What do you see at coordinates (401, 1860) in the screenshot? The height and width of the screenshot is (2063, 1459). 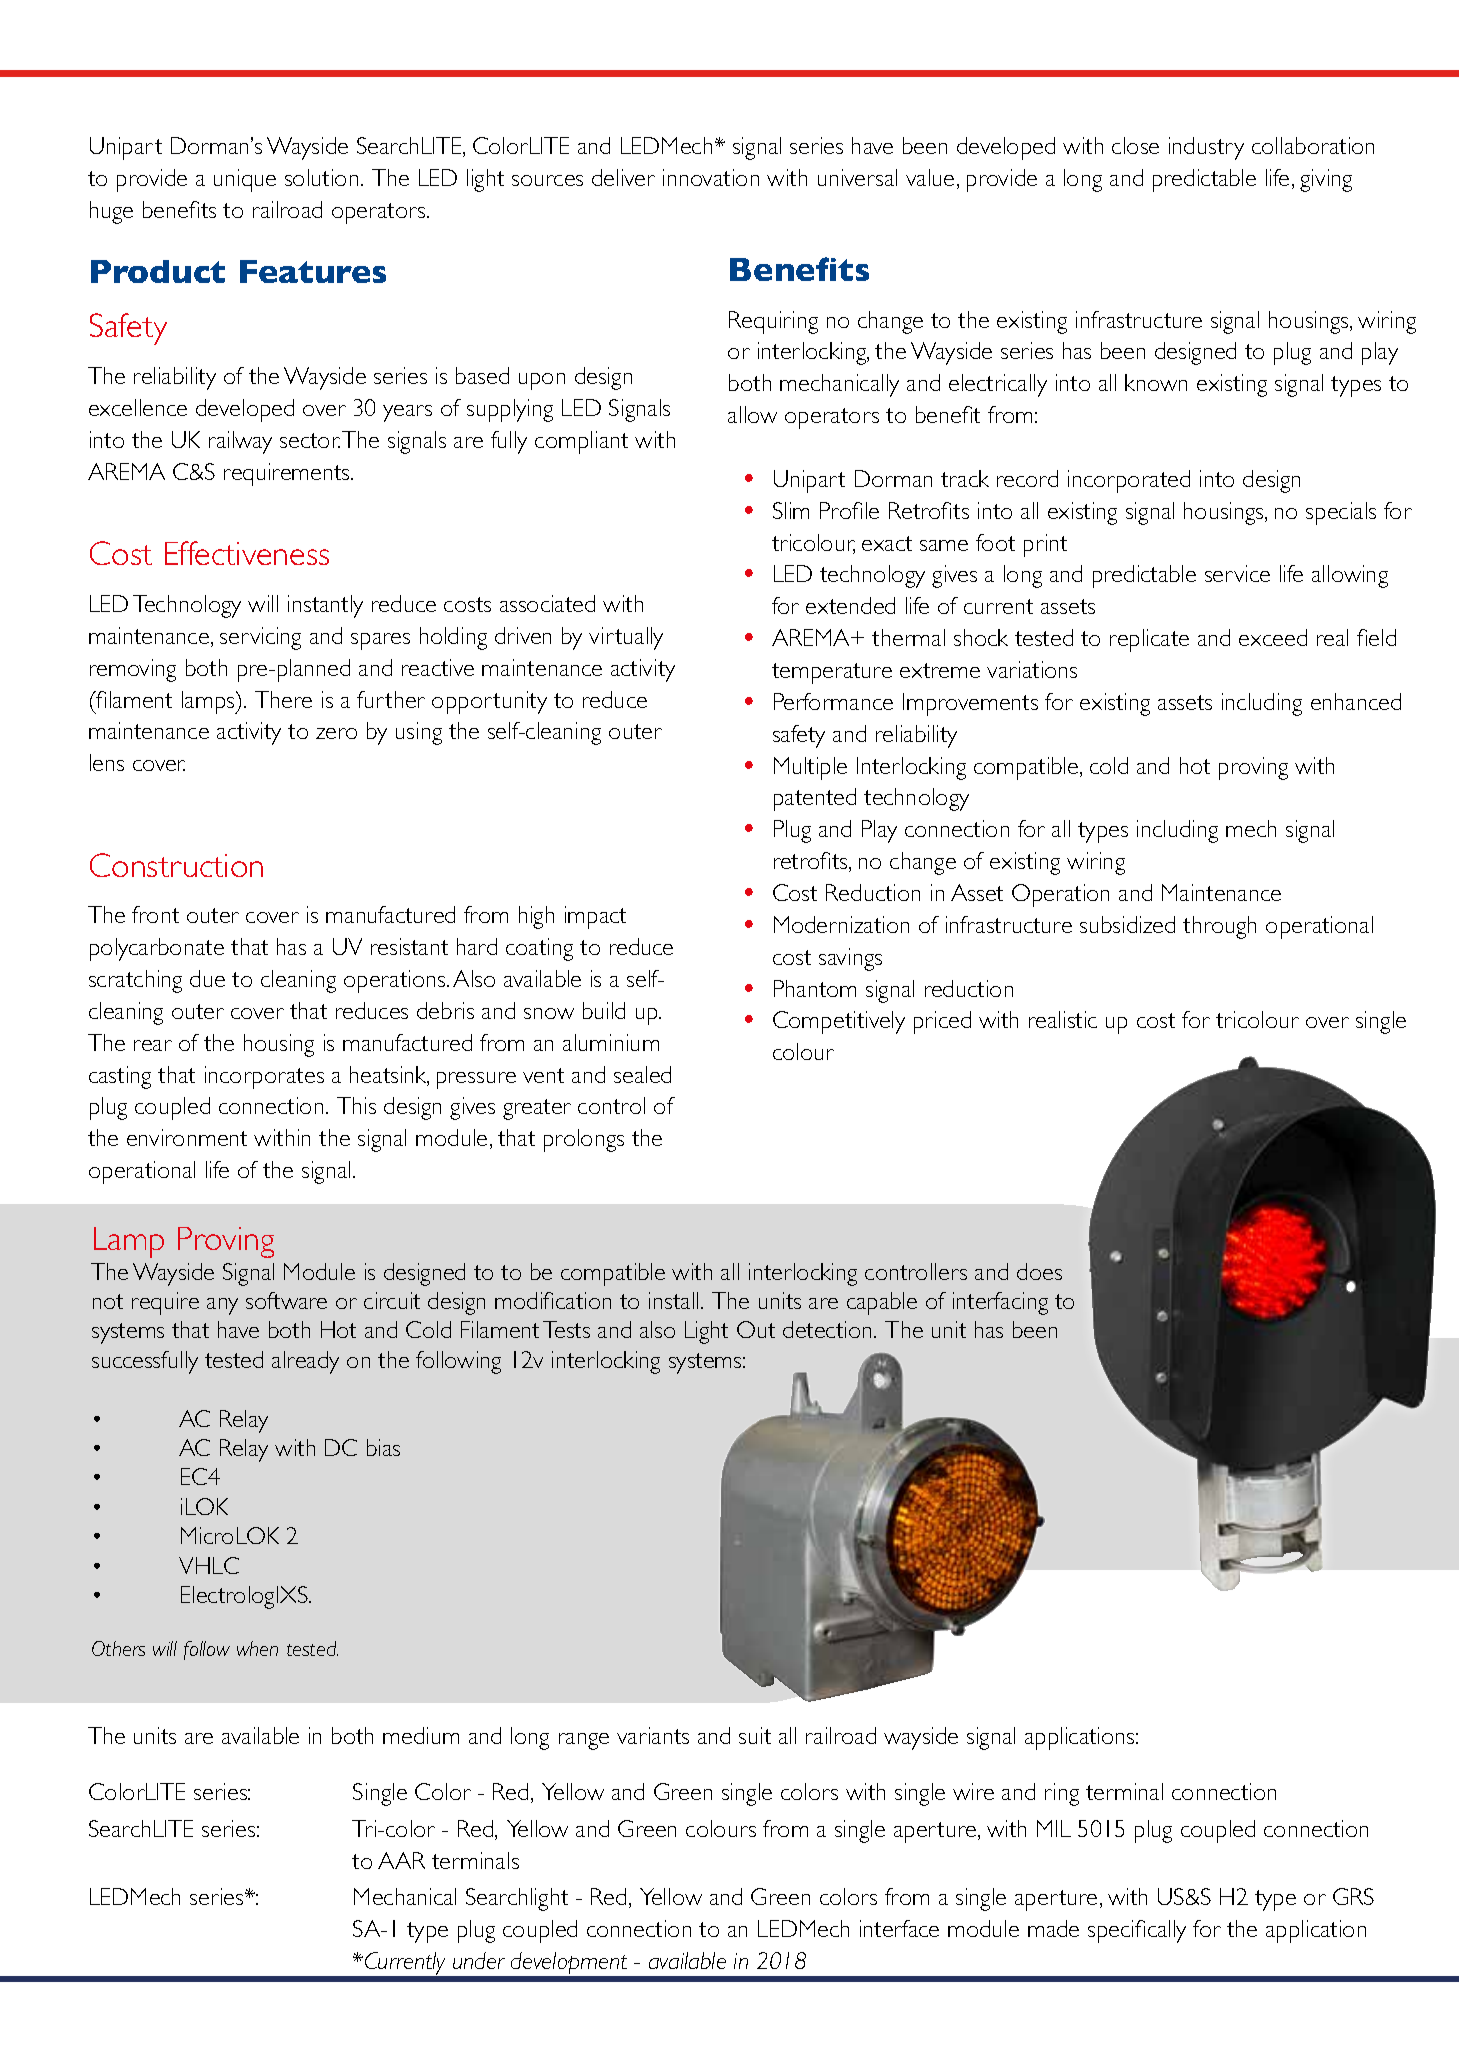 I see `AAR` at bounding box center [401, 1860].
